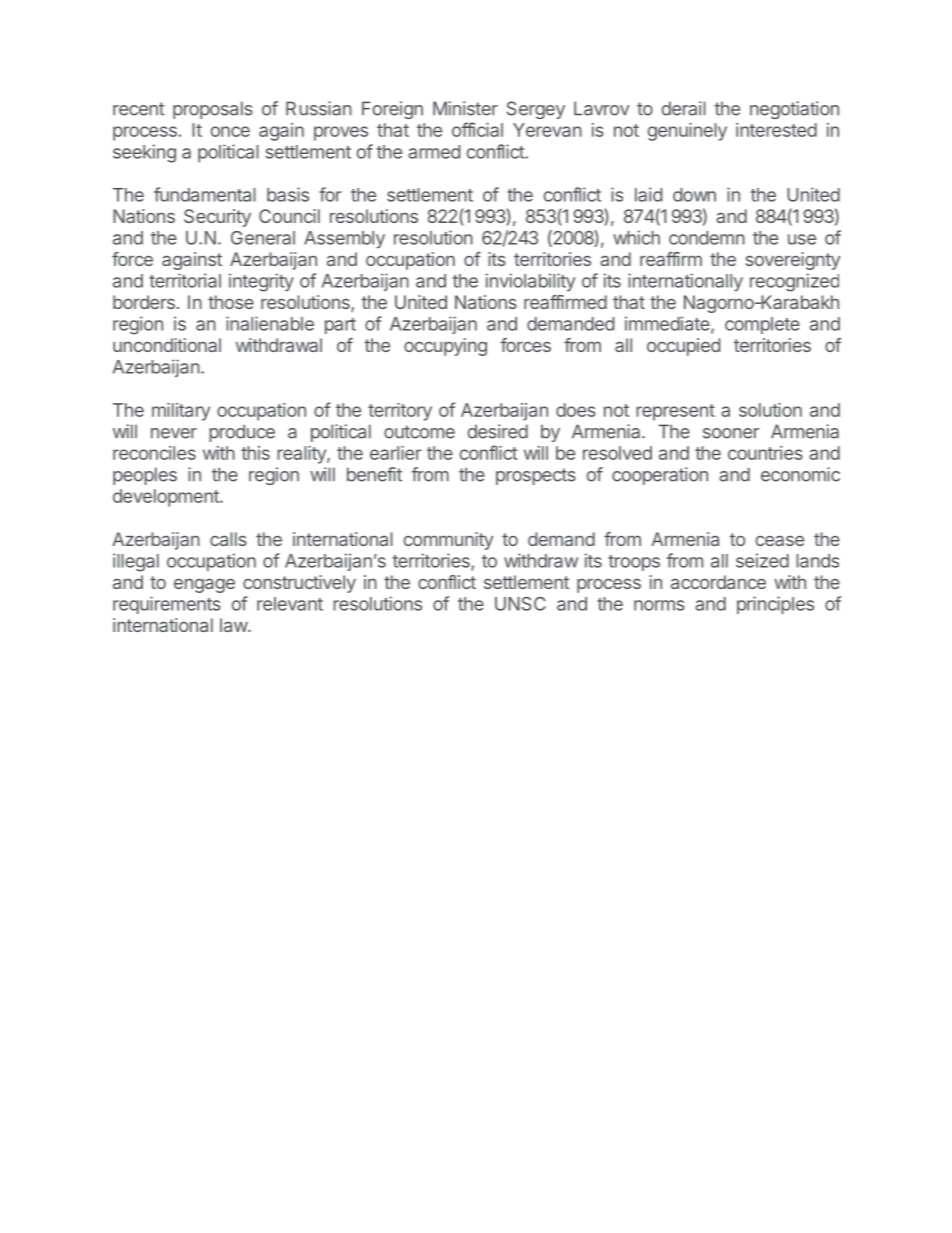 Image resolution: width=952 pixels, height=1233 pixels. I want to click on unconditional, so click(167, 345).
